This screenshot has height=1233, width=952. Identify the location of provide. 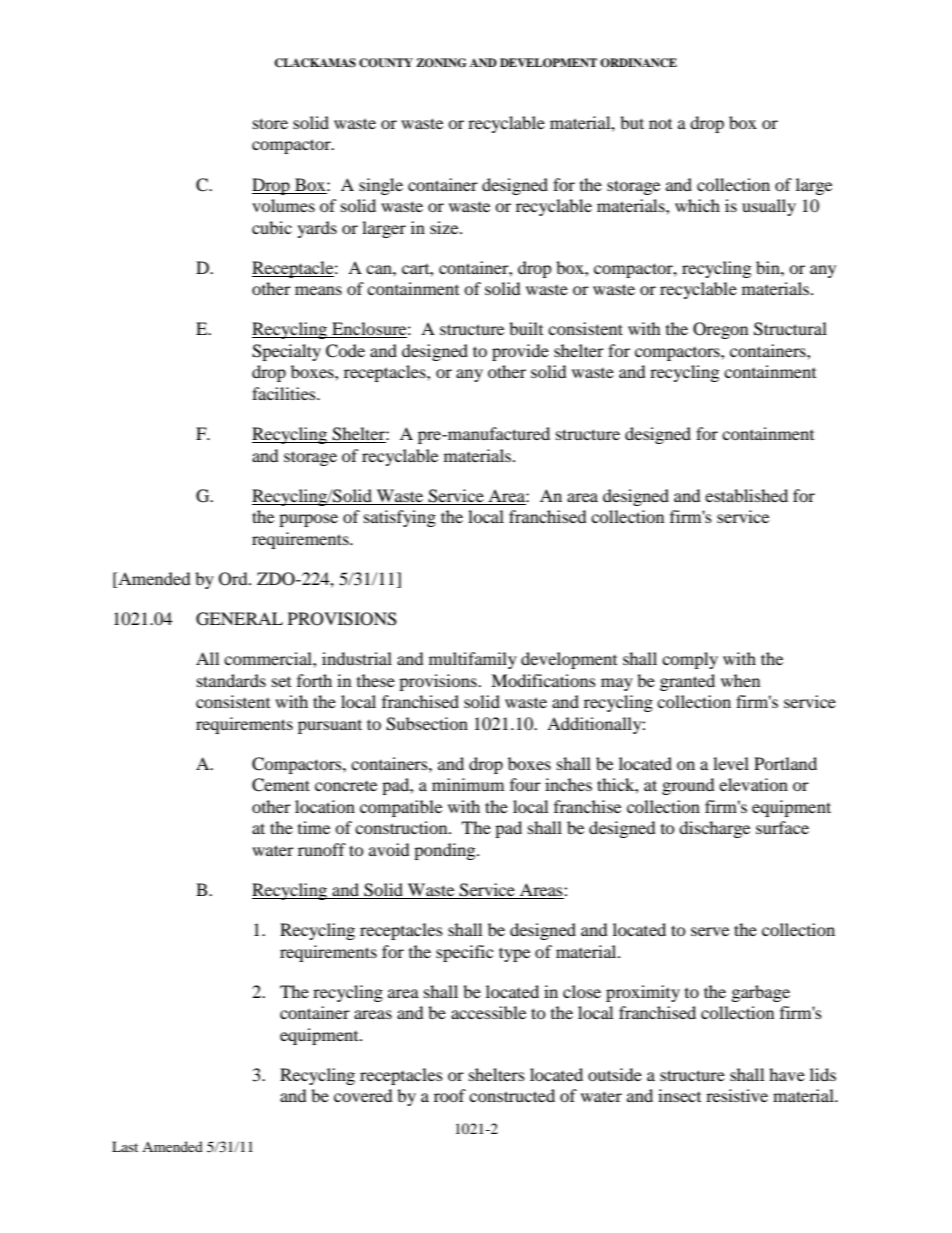
(520, 352).
